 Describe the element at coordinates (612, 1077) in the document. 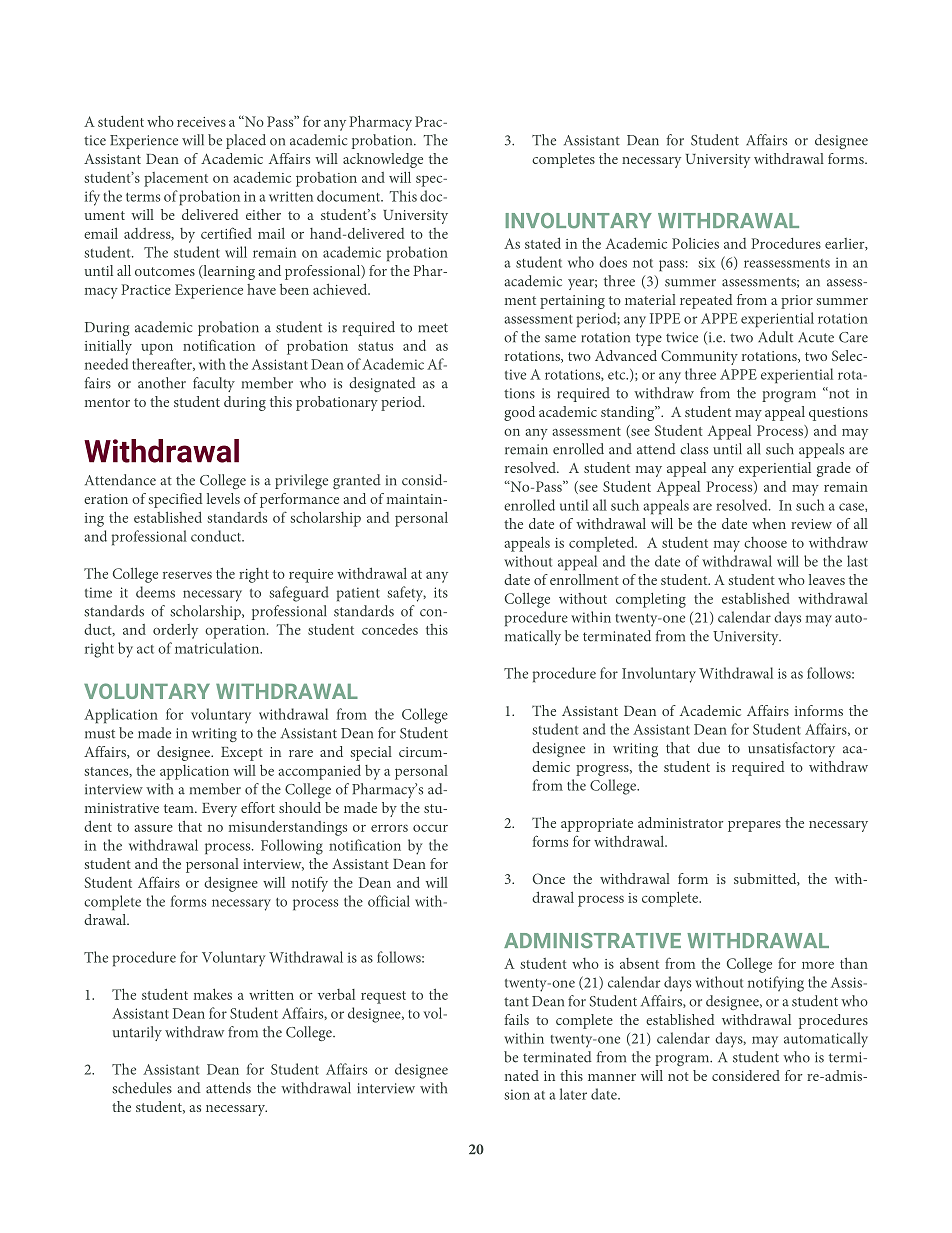

I see `manner` at that location.
